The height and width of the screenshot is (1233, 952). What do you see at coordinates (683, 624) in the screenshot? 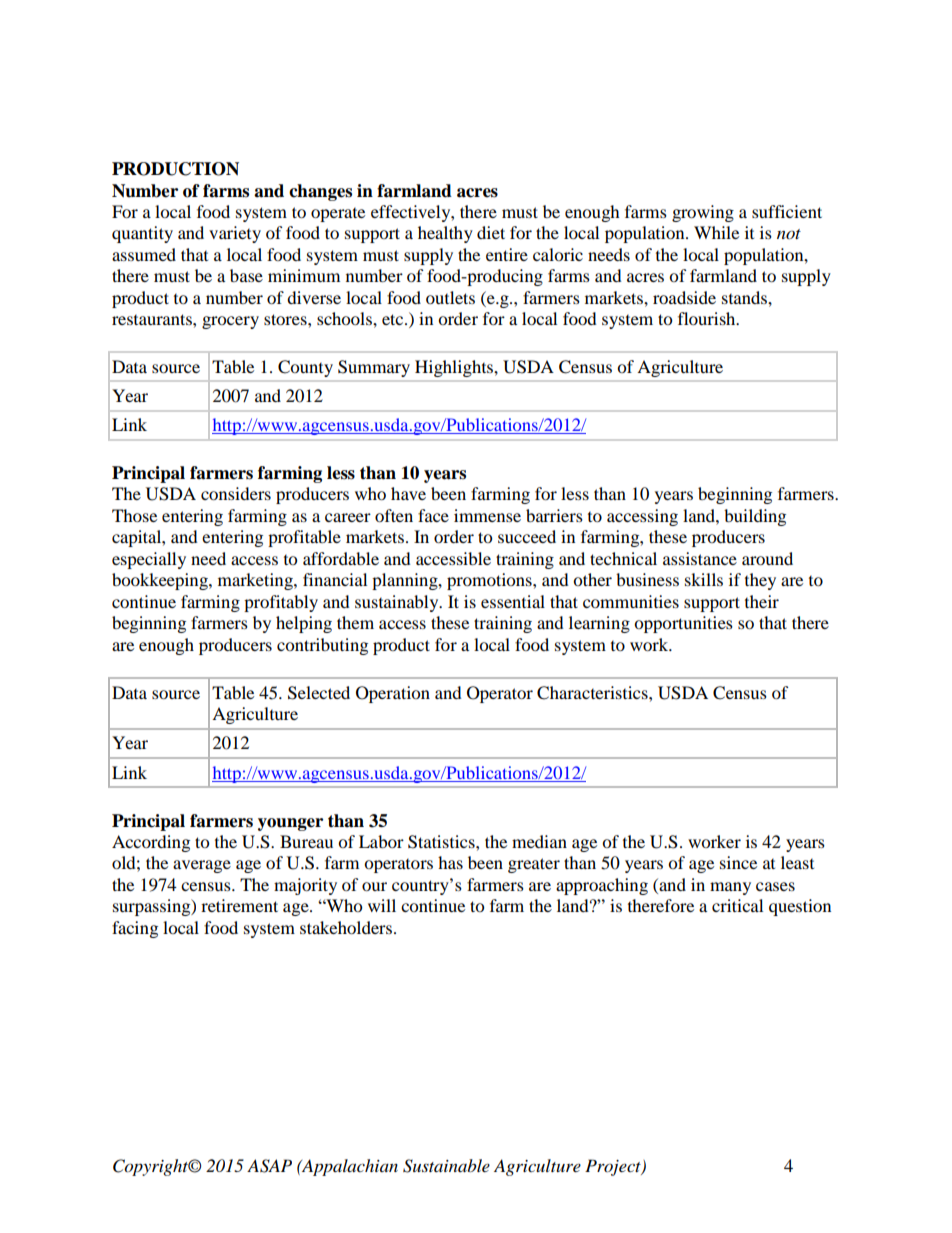
I see `opportunities` at bounding box center [683, 624].
